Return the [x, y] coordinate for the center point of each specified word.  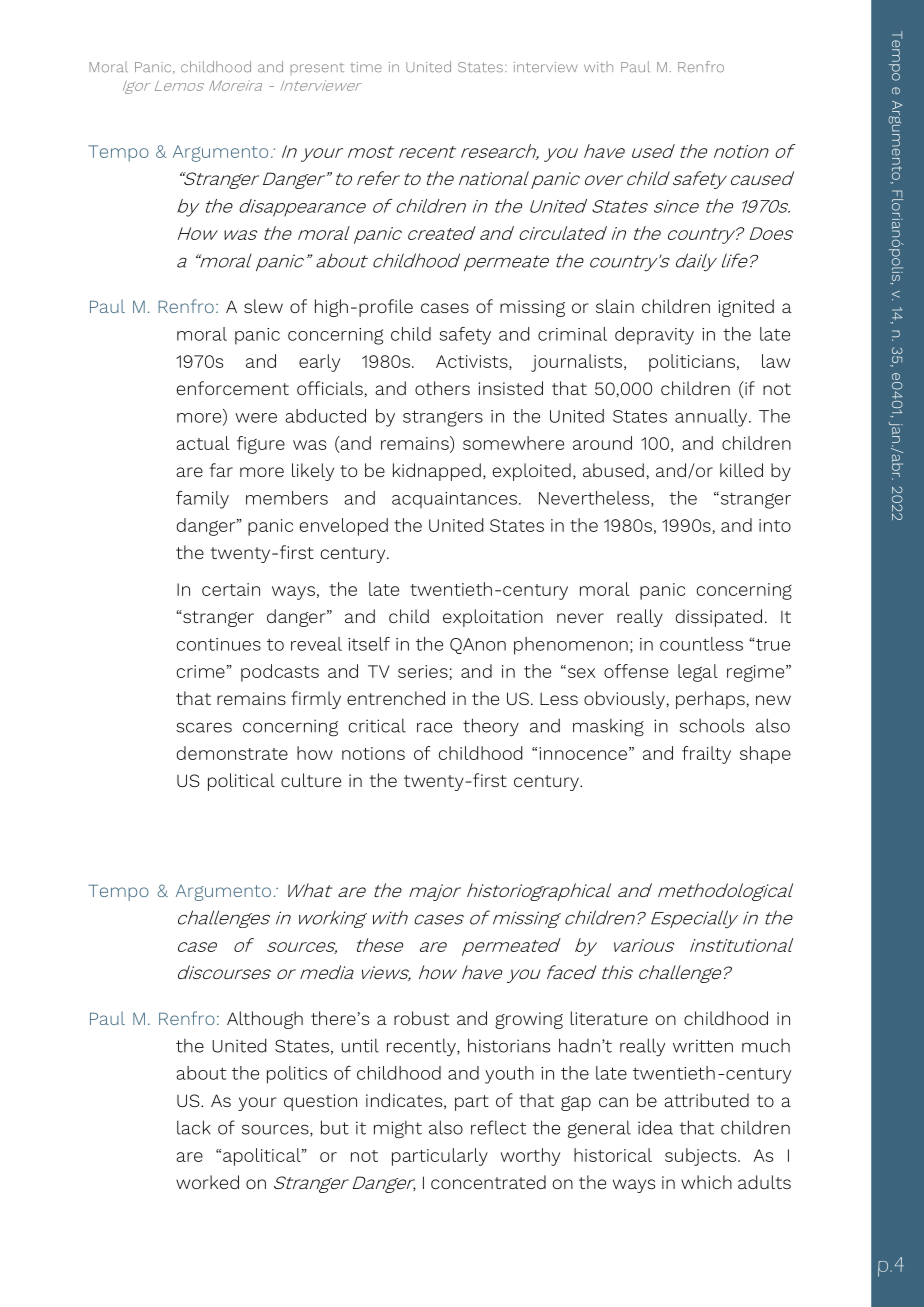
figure [261, 445]
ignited [746, 308]
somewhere [513, 443]
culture [311, 780]
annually [712, 418]
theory [491, 727]
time [366, 67]
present [317, 69]
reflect [498, 1127]
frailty [706, 755]
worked [207, 1182]
